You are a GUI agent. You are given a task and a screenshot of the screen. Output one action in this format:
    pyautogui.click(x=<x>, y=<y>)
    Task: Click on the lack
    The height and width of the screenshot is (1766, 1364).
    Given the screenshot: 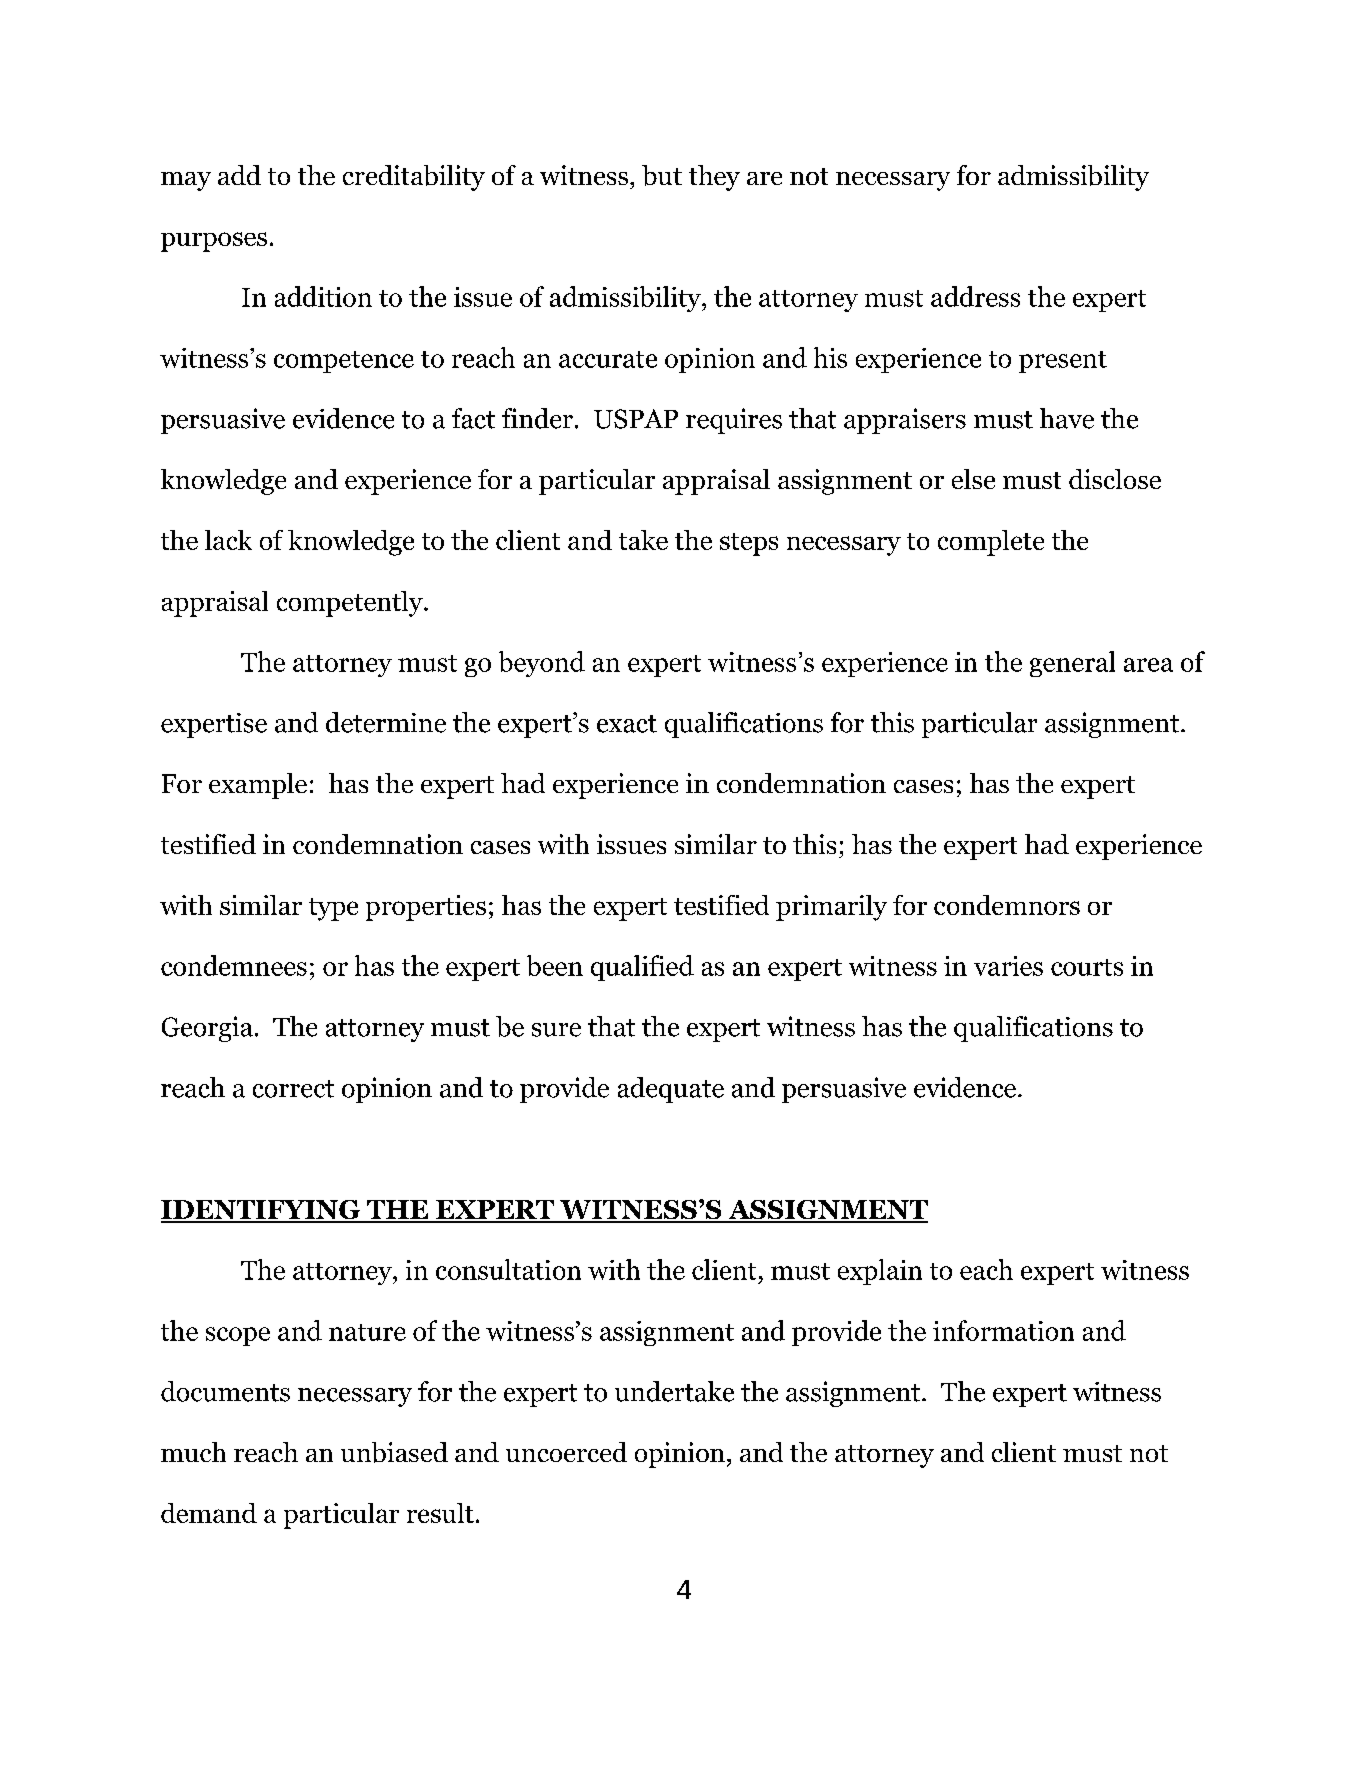 What is the action you would take?
    pyautogui.click(x=228, y=540)
